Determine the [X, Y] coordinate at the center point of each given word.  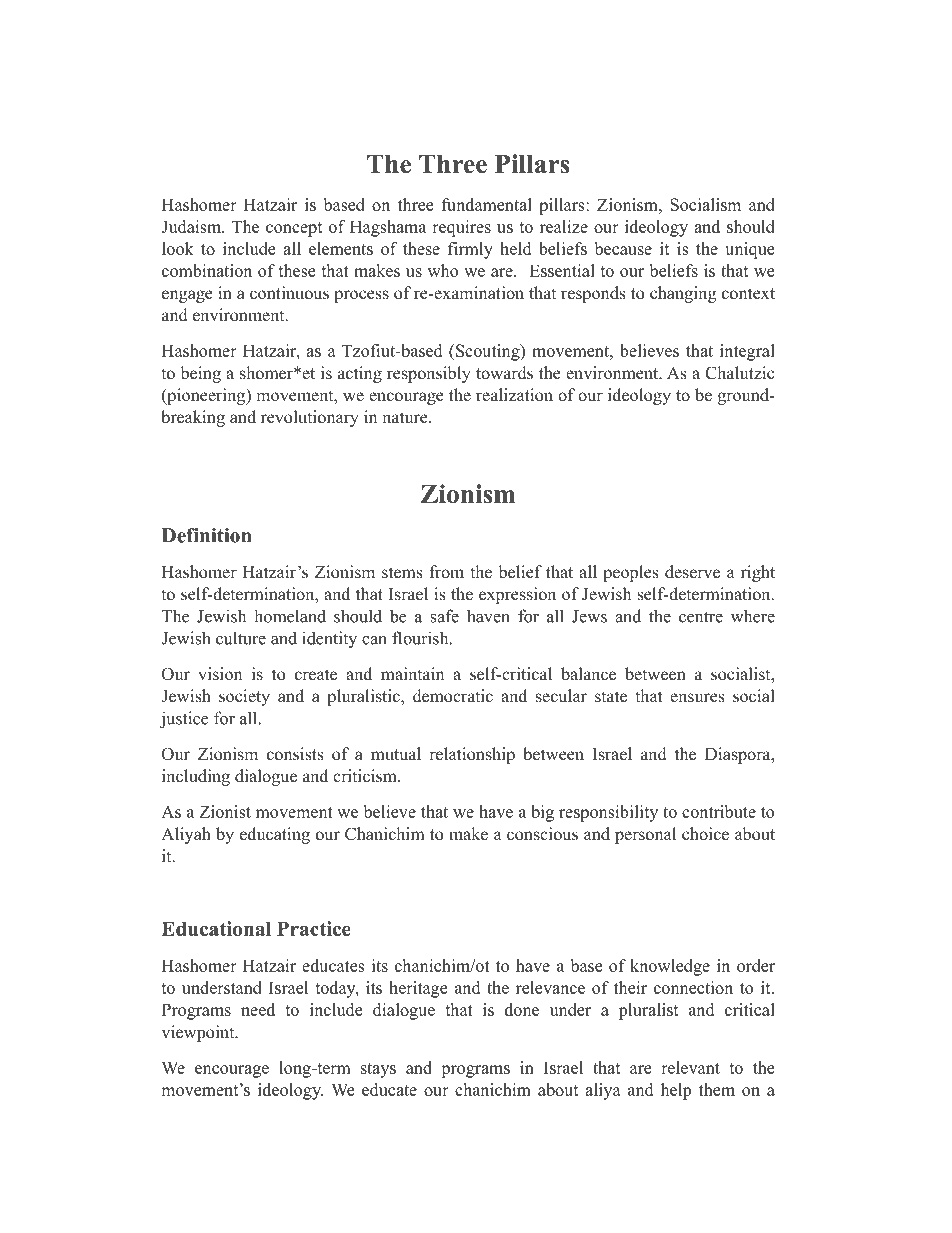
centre [701, 617]
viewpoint [199, 1033]
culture [241, 638]
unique [749, 250]
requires [461, 228]
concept [294, 229]
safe [444, 616]
